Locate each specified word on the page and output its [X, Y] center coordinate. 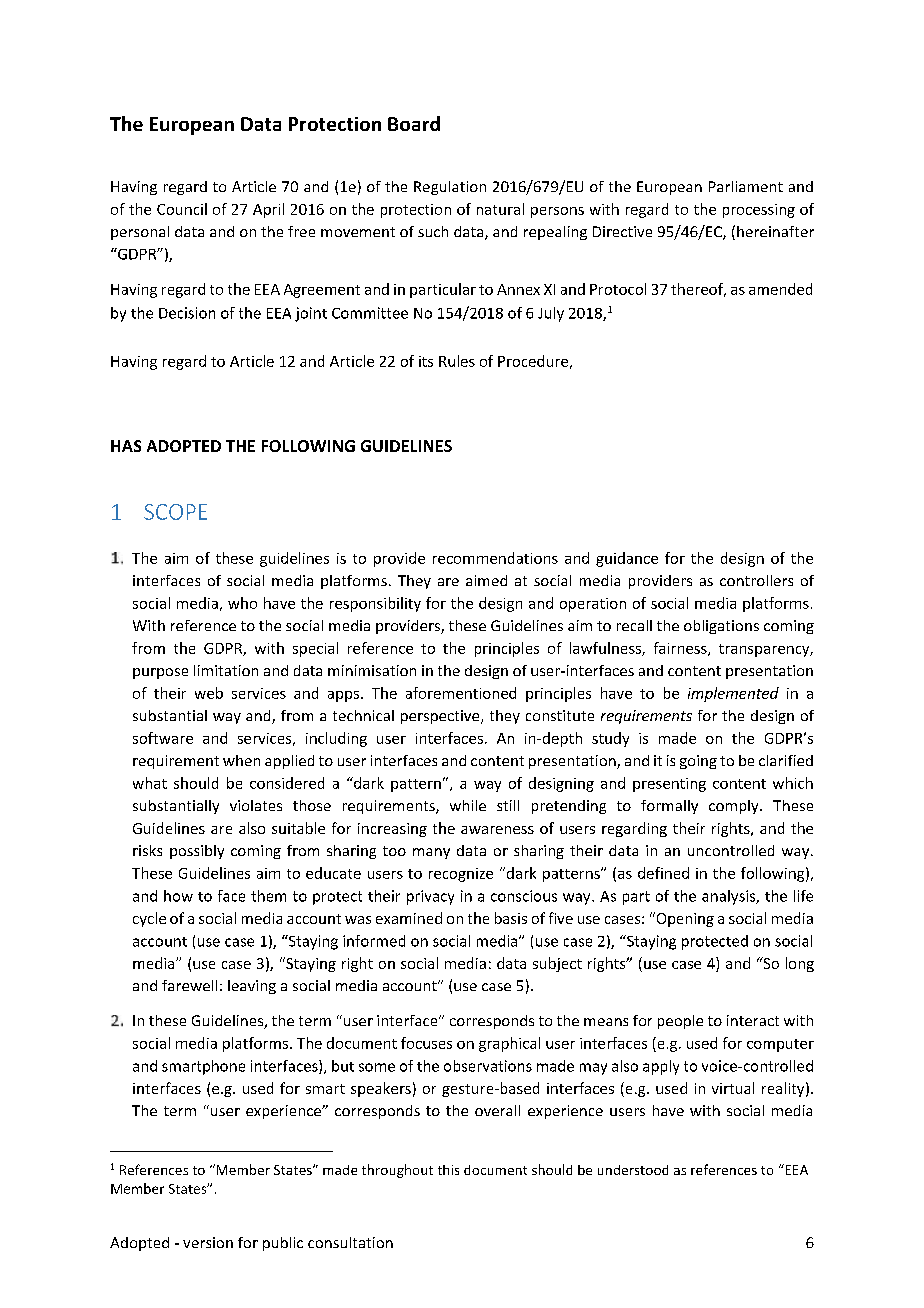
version [208, 1242]
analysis [730, 897]
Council [182, 209]
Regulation [450, 188]
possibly [197, 852]
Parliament [746, 186]
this [448, 1170]
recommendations [495, 558]
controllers [756, 580]
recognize [461, 875]
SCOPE [175, 512]
